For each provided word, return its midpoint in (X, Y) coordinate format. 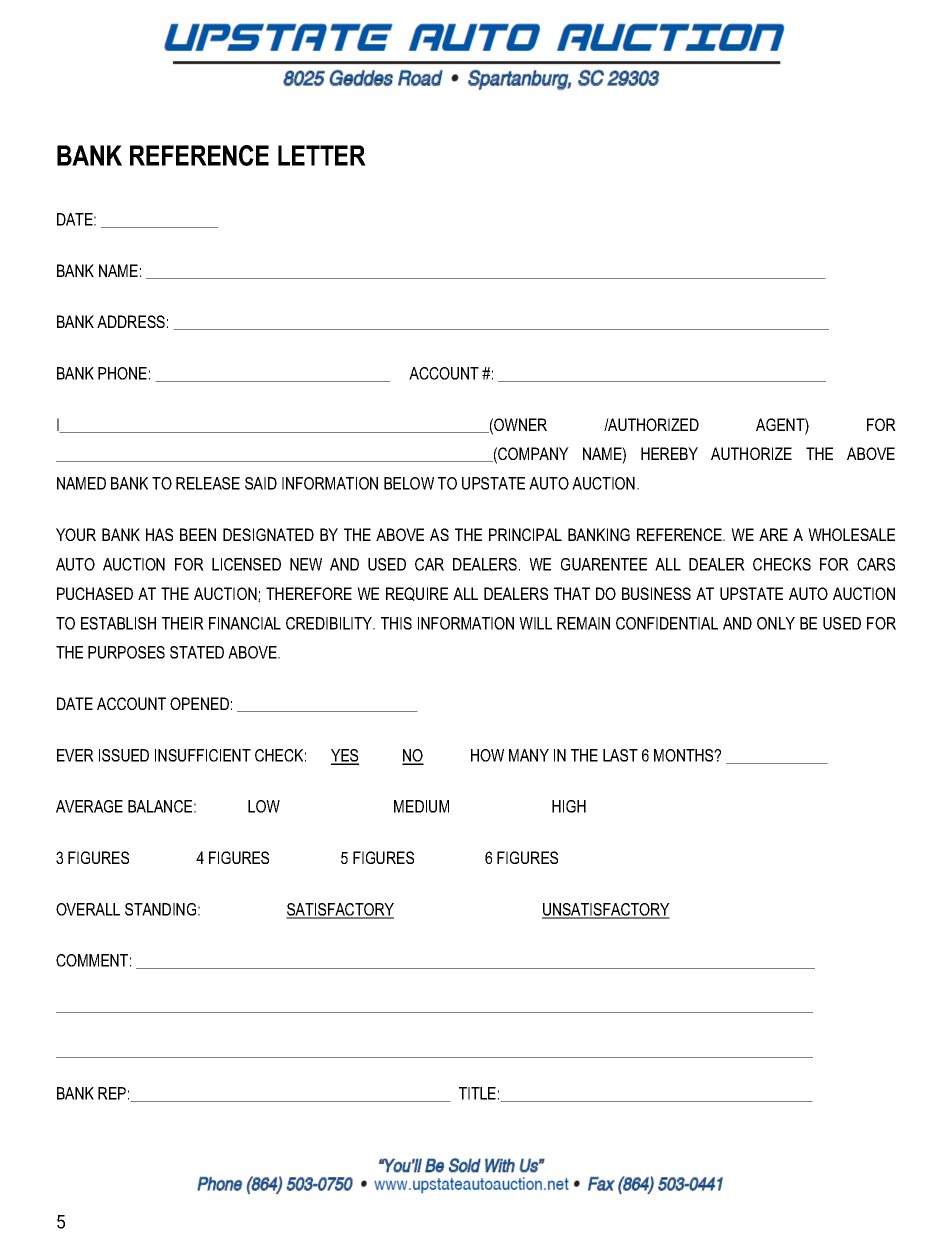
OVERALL (88, 909)
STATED (197, 652)
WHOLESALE (851, 534)
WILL (535, 623)
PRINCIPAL (525, 534)
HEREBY (669, 453)
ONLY (776, 623)
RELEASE (208, 483)
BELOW (409, 483)
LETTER (322, 155)
